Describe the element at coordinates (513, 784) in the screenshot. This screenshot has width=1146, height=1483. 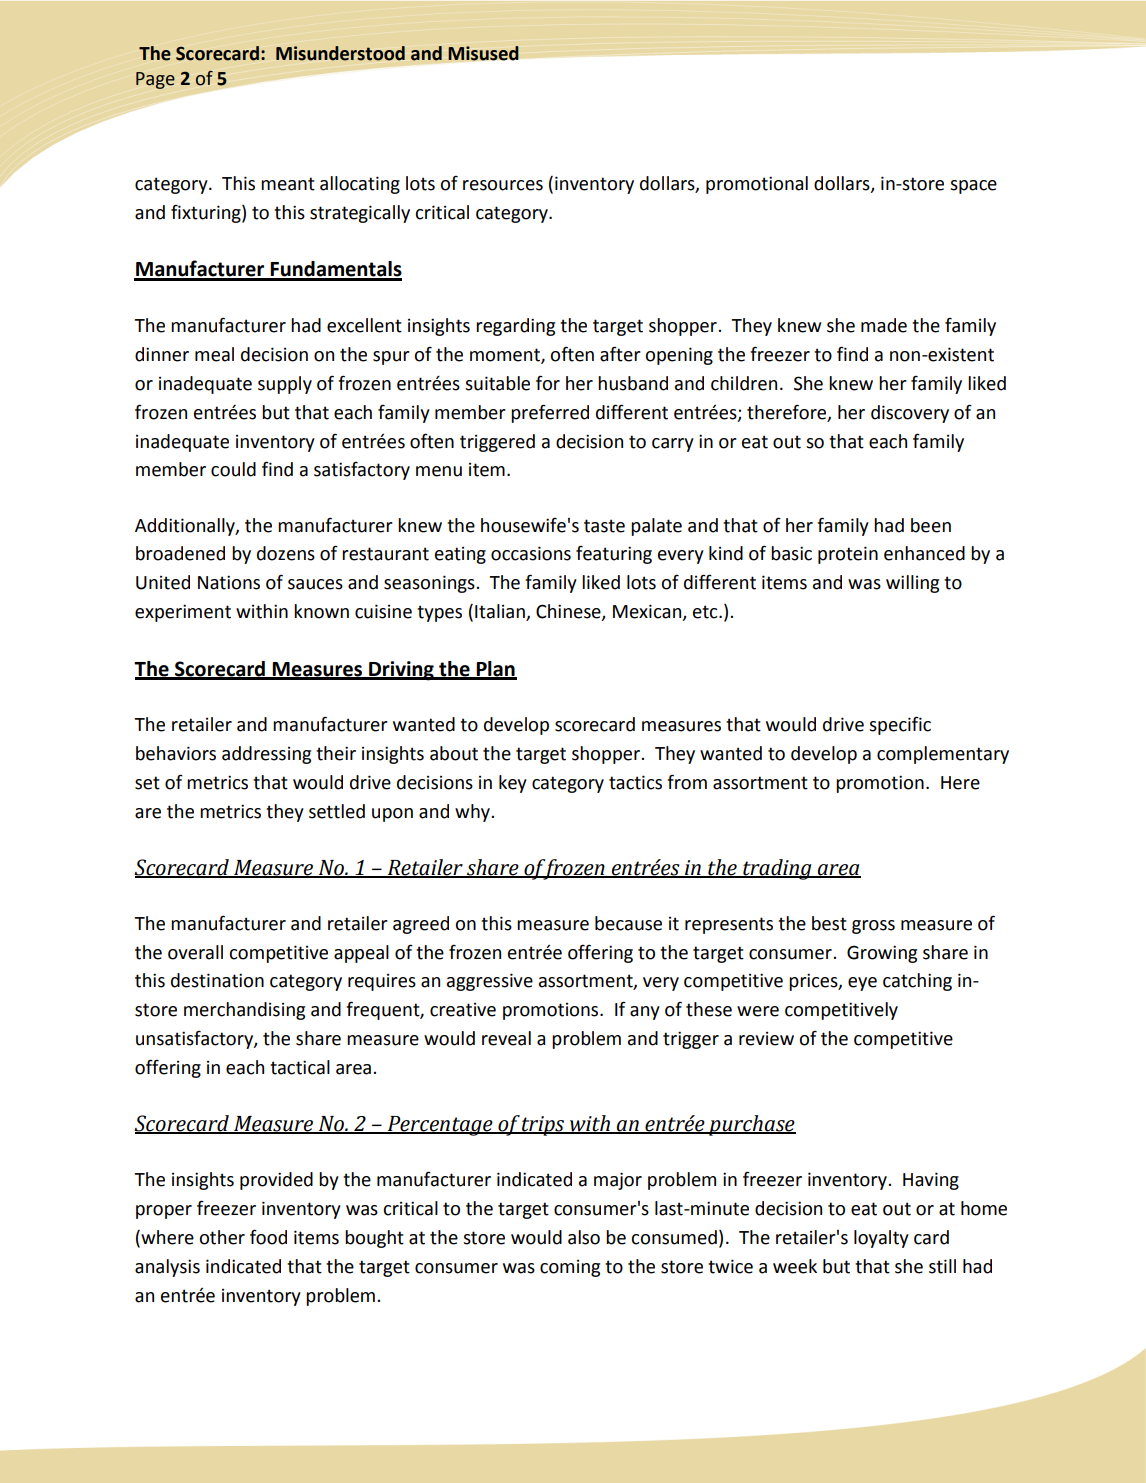
I see `key` at that location.
